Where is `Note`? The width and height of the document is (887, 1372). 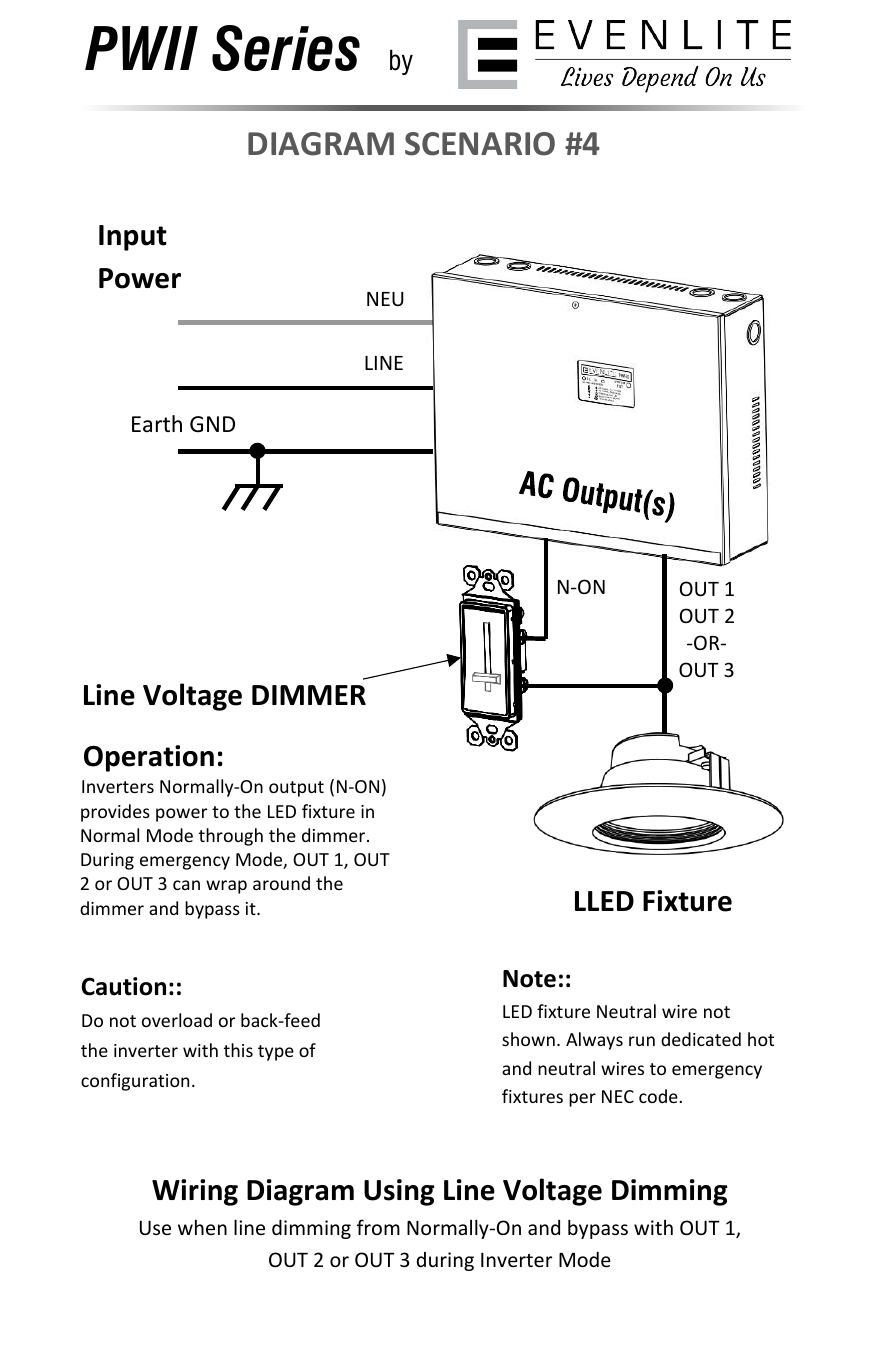 Note is located at coordinates (529, 979).
